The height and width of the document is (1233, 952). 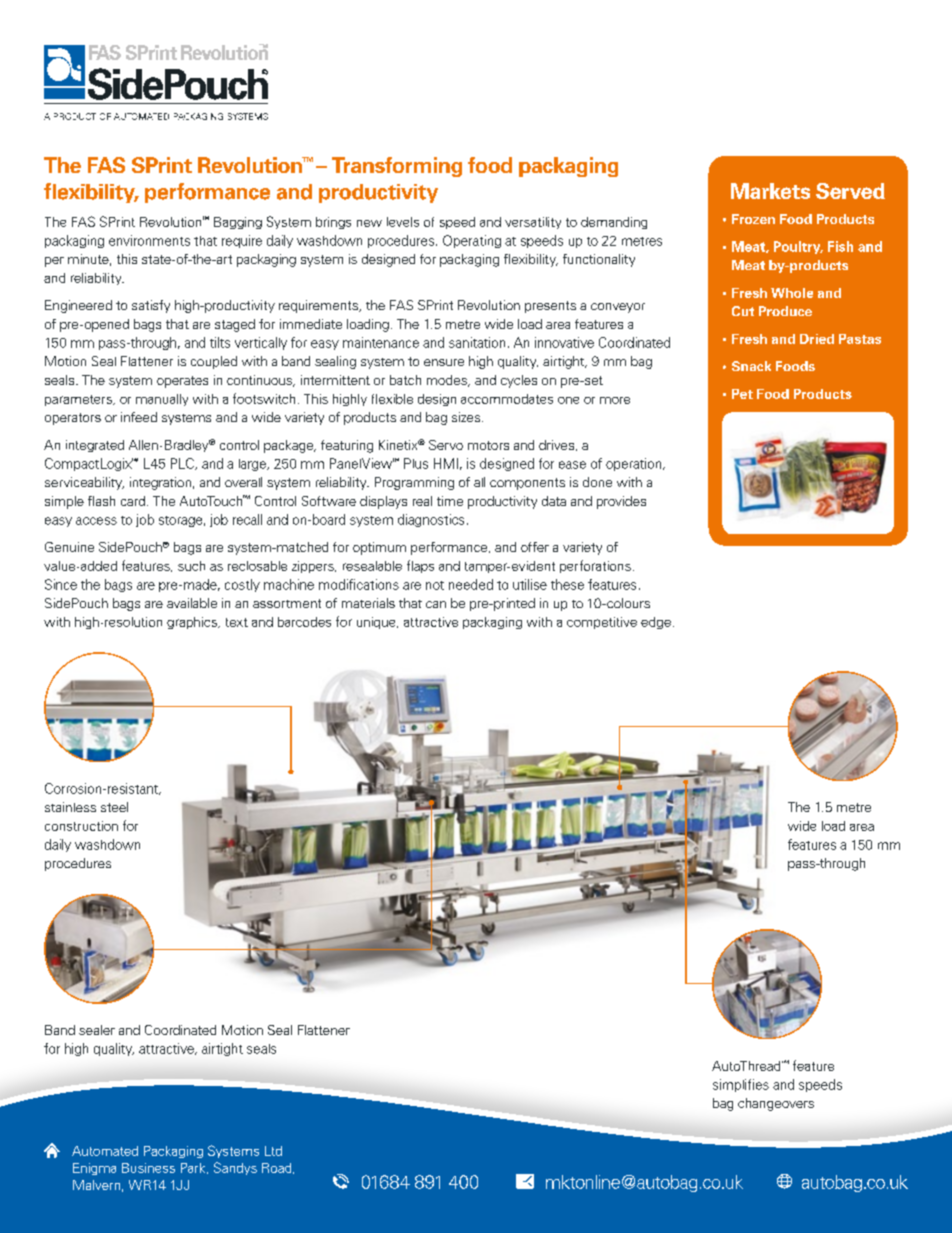 What do you see at coordinates (751, 366) in the document?
I see `Snack` at bounding box center [751, 366].
